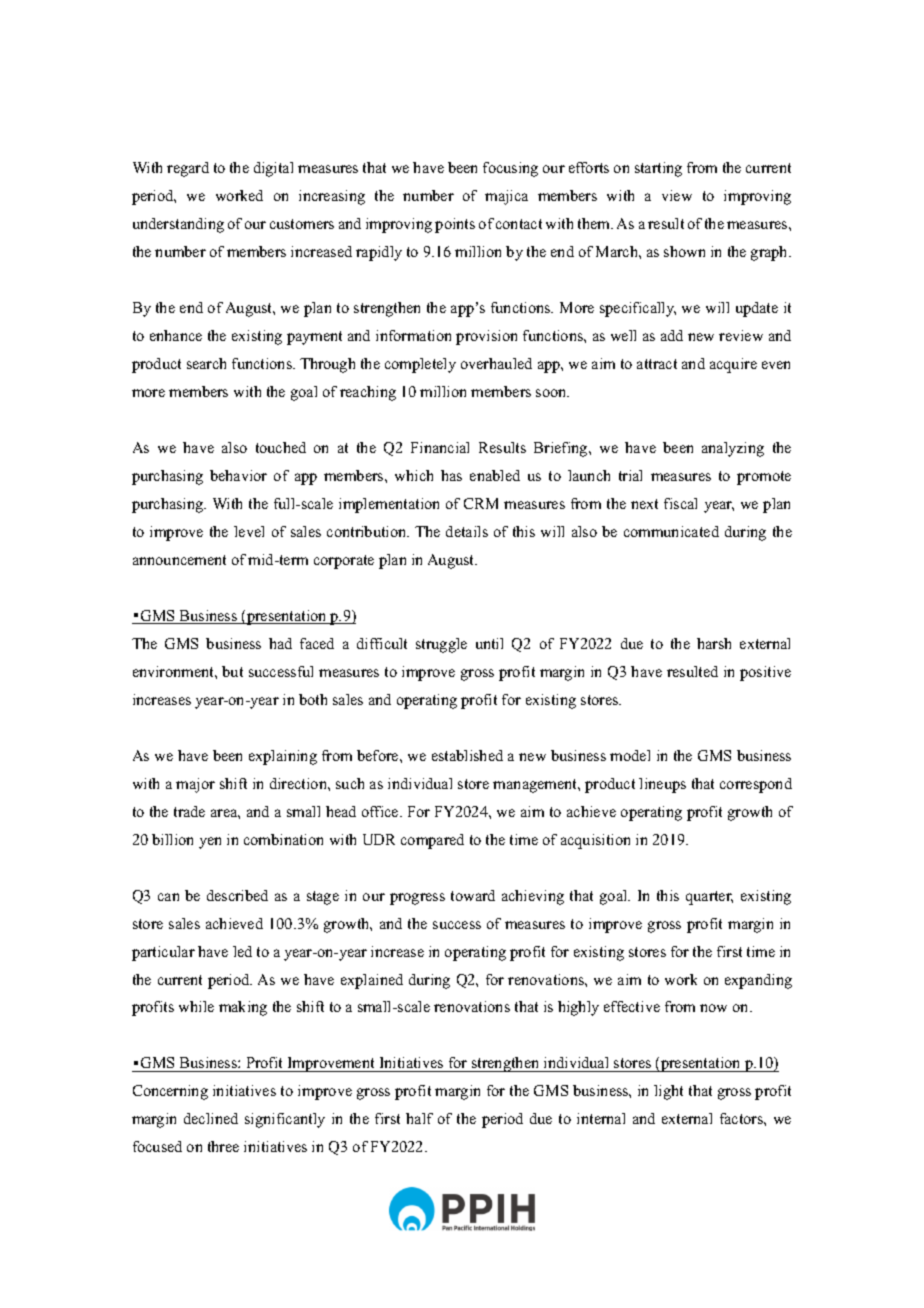 The width and height of the screenshot is (924, 1308). I want to click on half, so click(419, 1118).
